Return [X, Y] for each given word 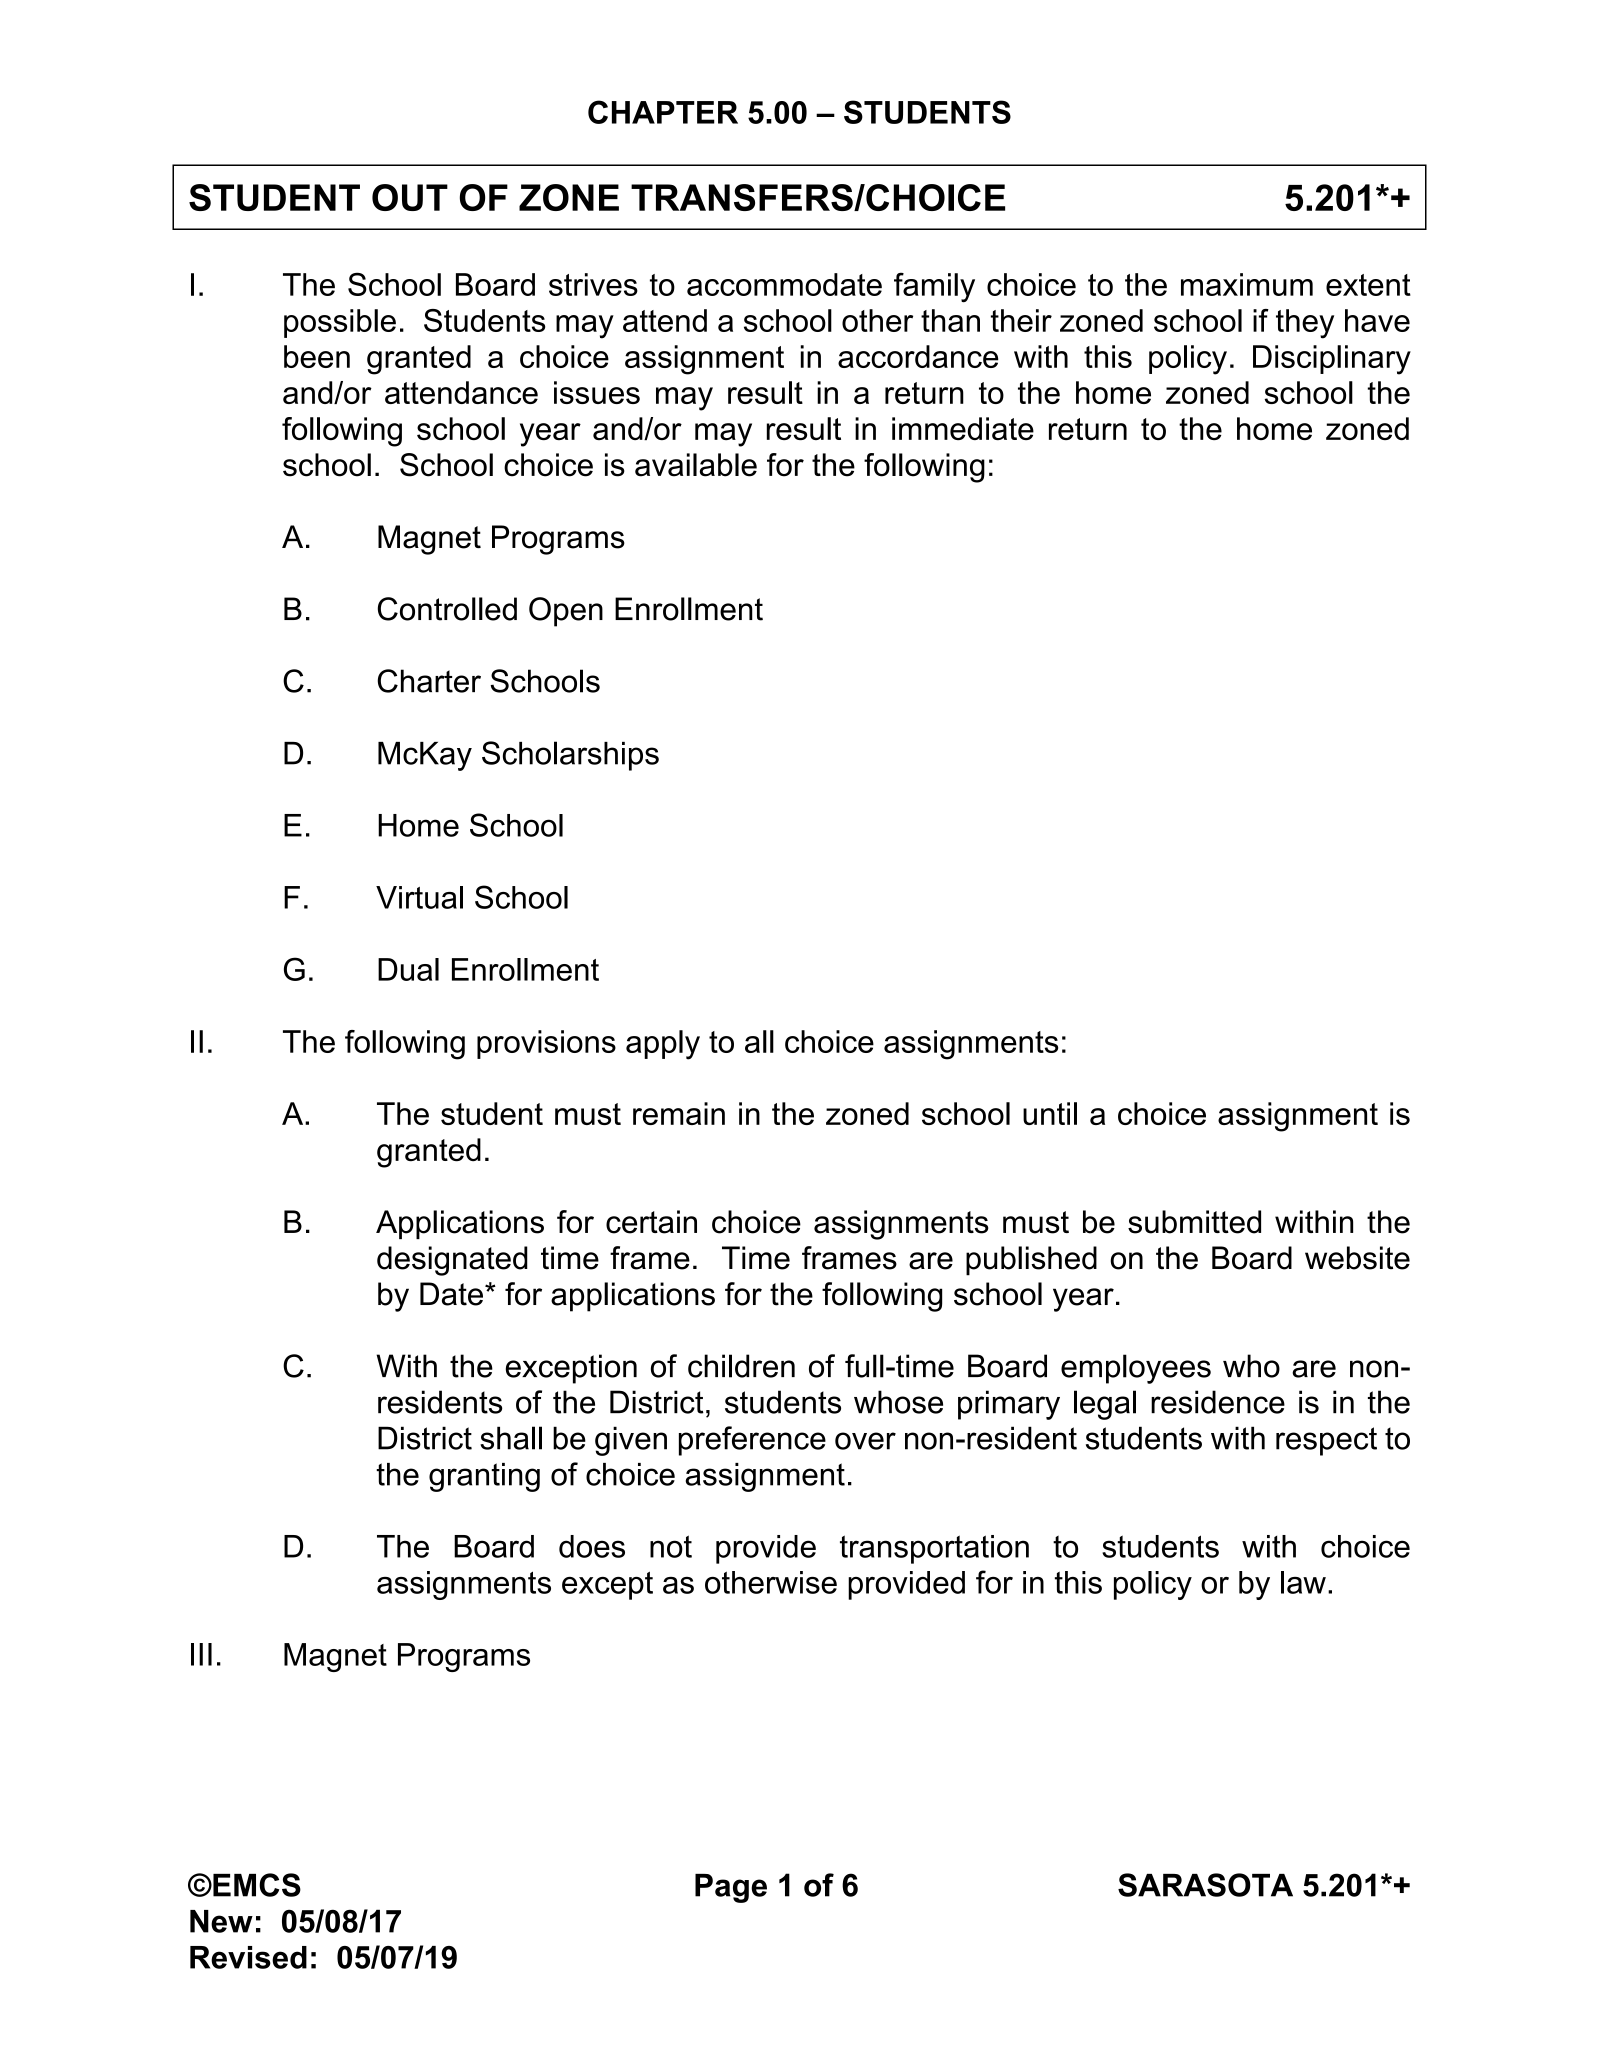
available [696, 465]
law [1303, 1582]
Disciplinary [1332, 360]
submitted [1194, 1222]
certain [651, 1222]
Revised [248, 1957]
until [1050, 1113]
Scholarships [570, 756]
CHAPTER [663, 112]
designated [452, 1261]
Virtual [419, 897]
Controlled [447, 609]
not [671, 1546]
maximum [1247, 284]
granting [484, 1477]
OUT [410, 197]
